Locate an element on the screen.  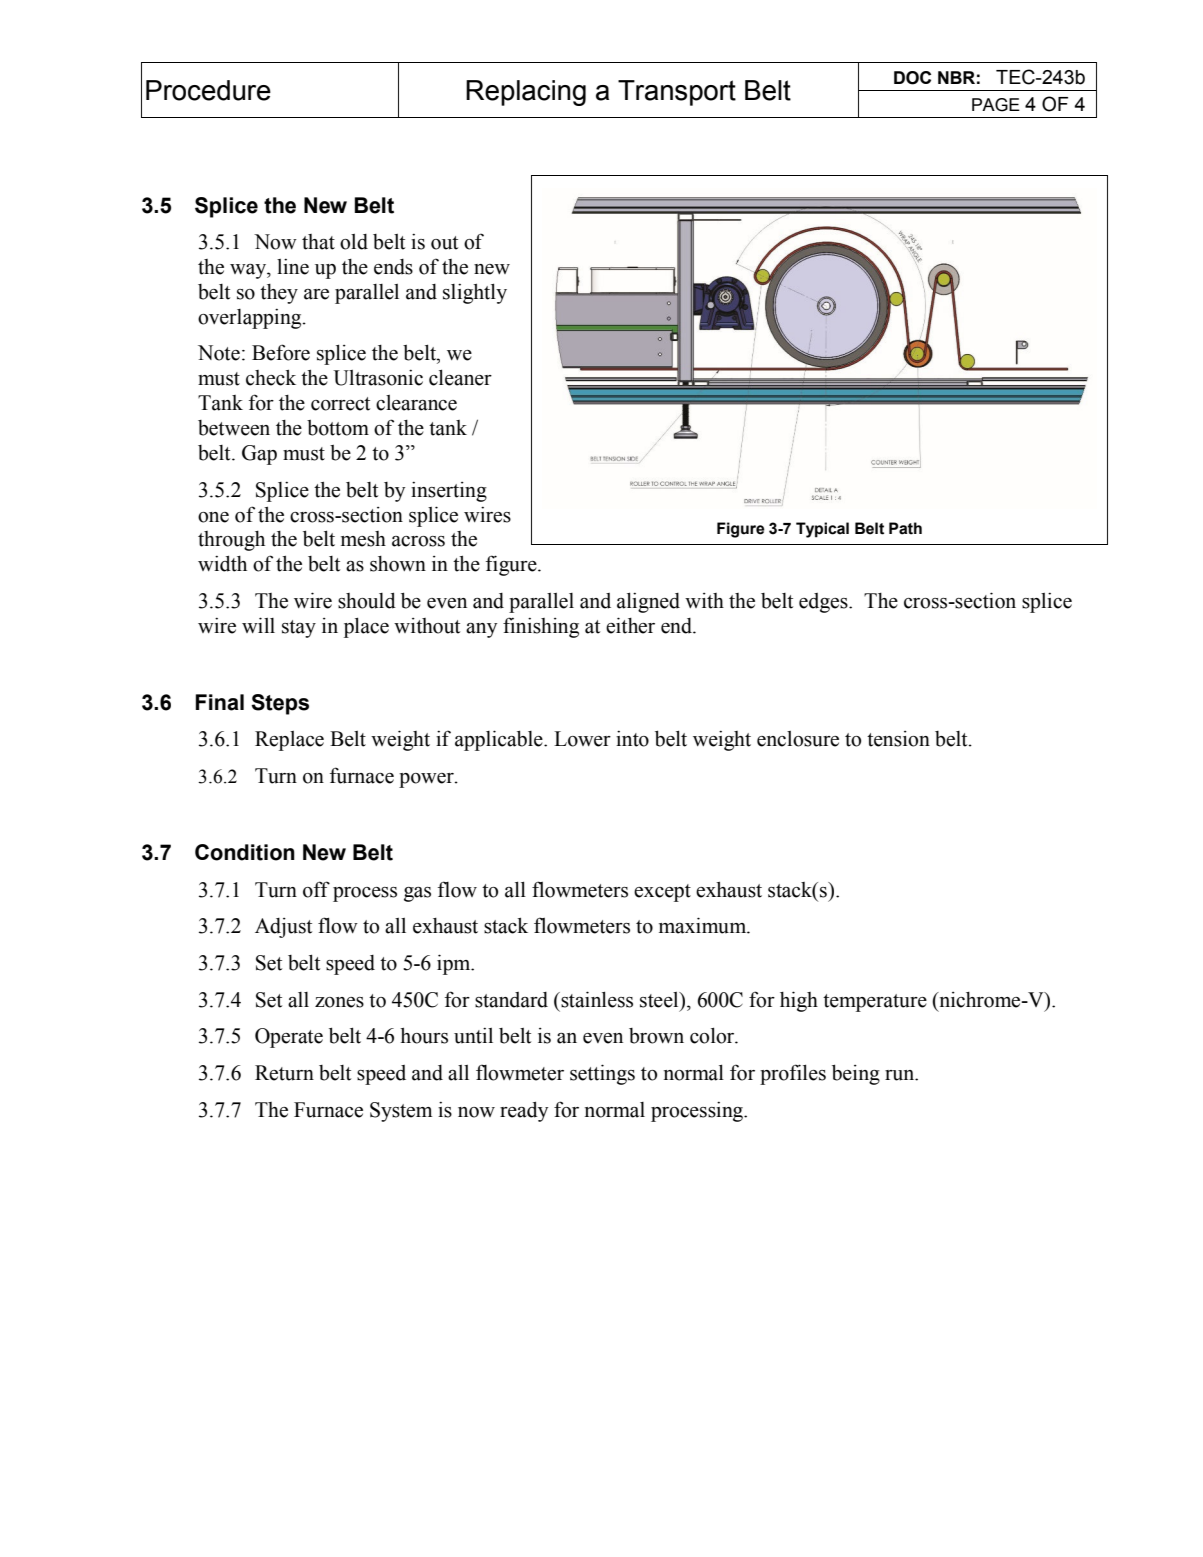
Transport is located at coordinates (677, 93).
